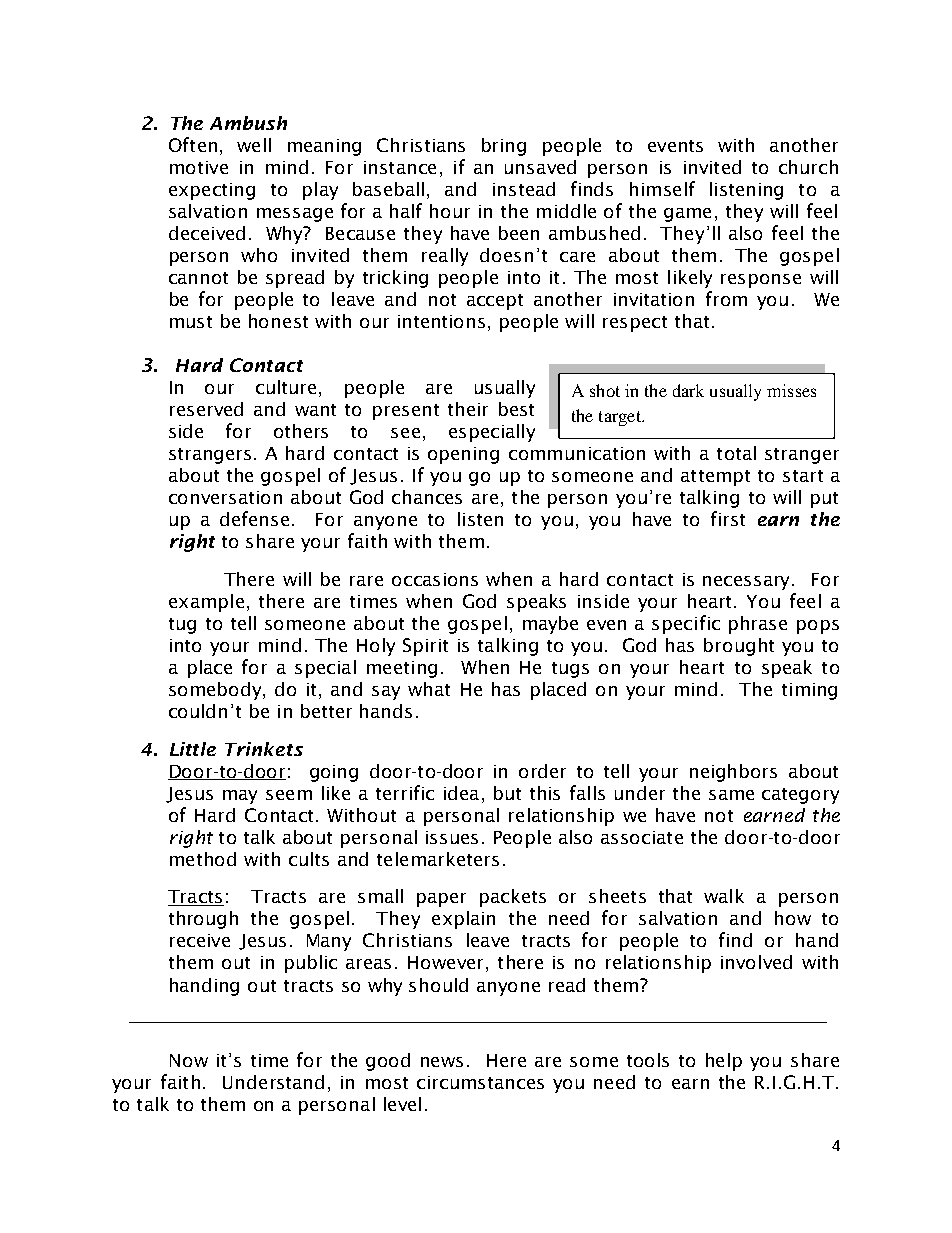  What do you see at coordinates (206, 603) in the page?
I see `example` at bounding box center [206, 603].
